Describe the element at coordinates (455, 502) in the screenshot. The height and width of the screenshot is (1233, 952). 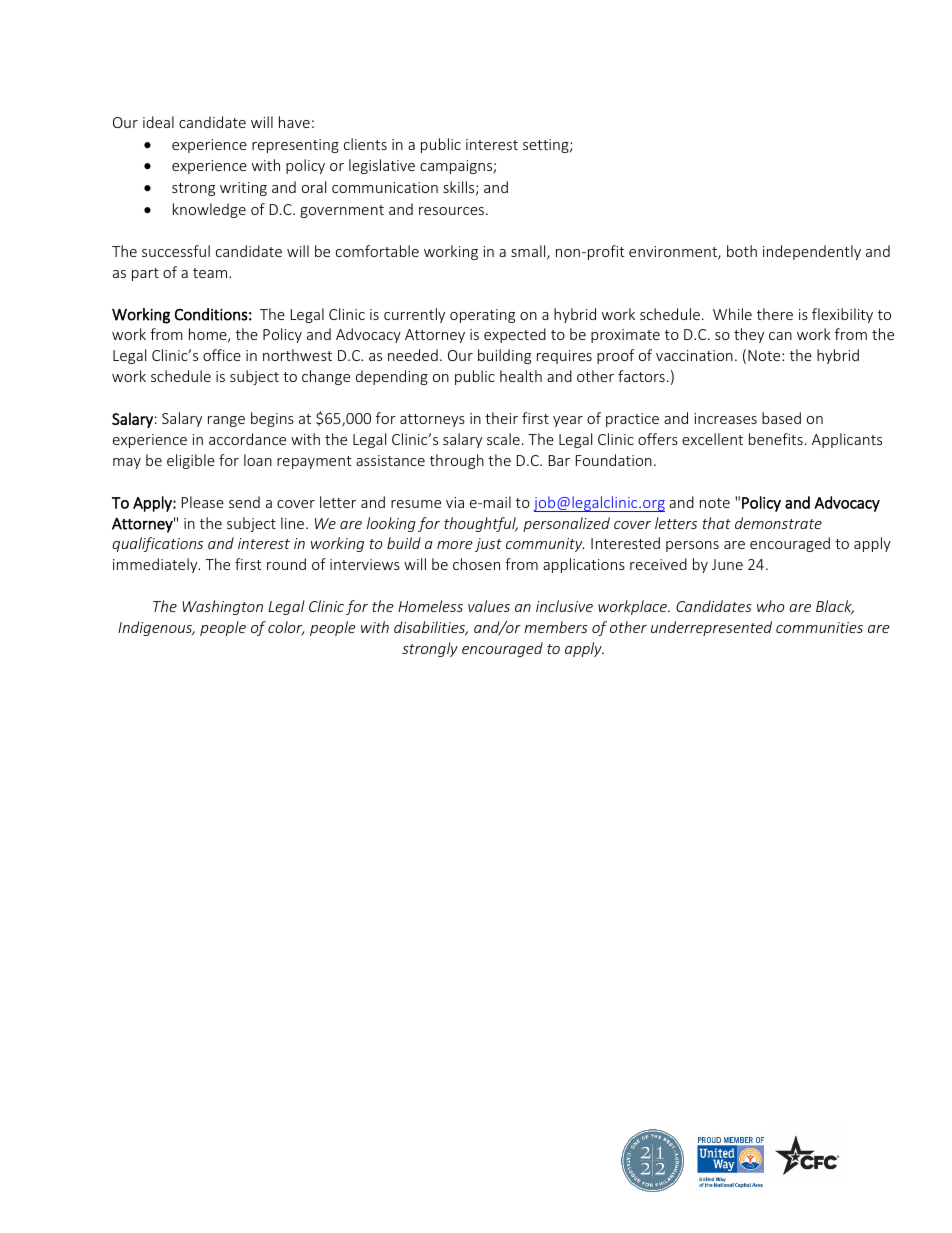
I see `via` at that location.
